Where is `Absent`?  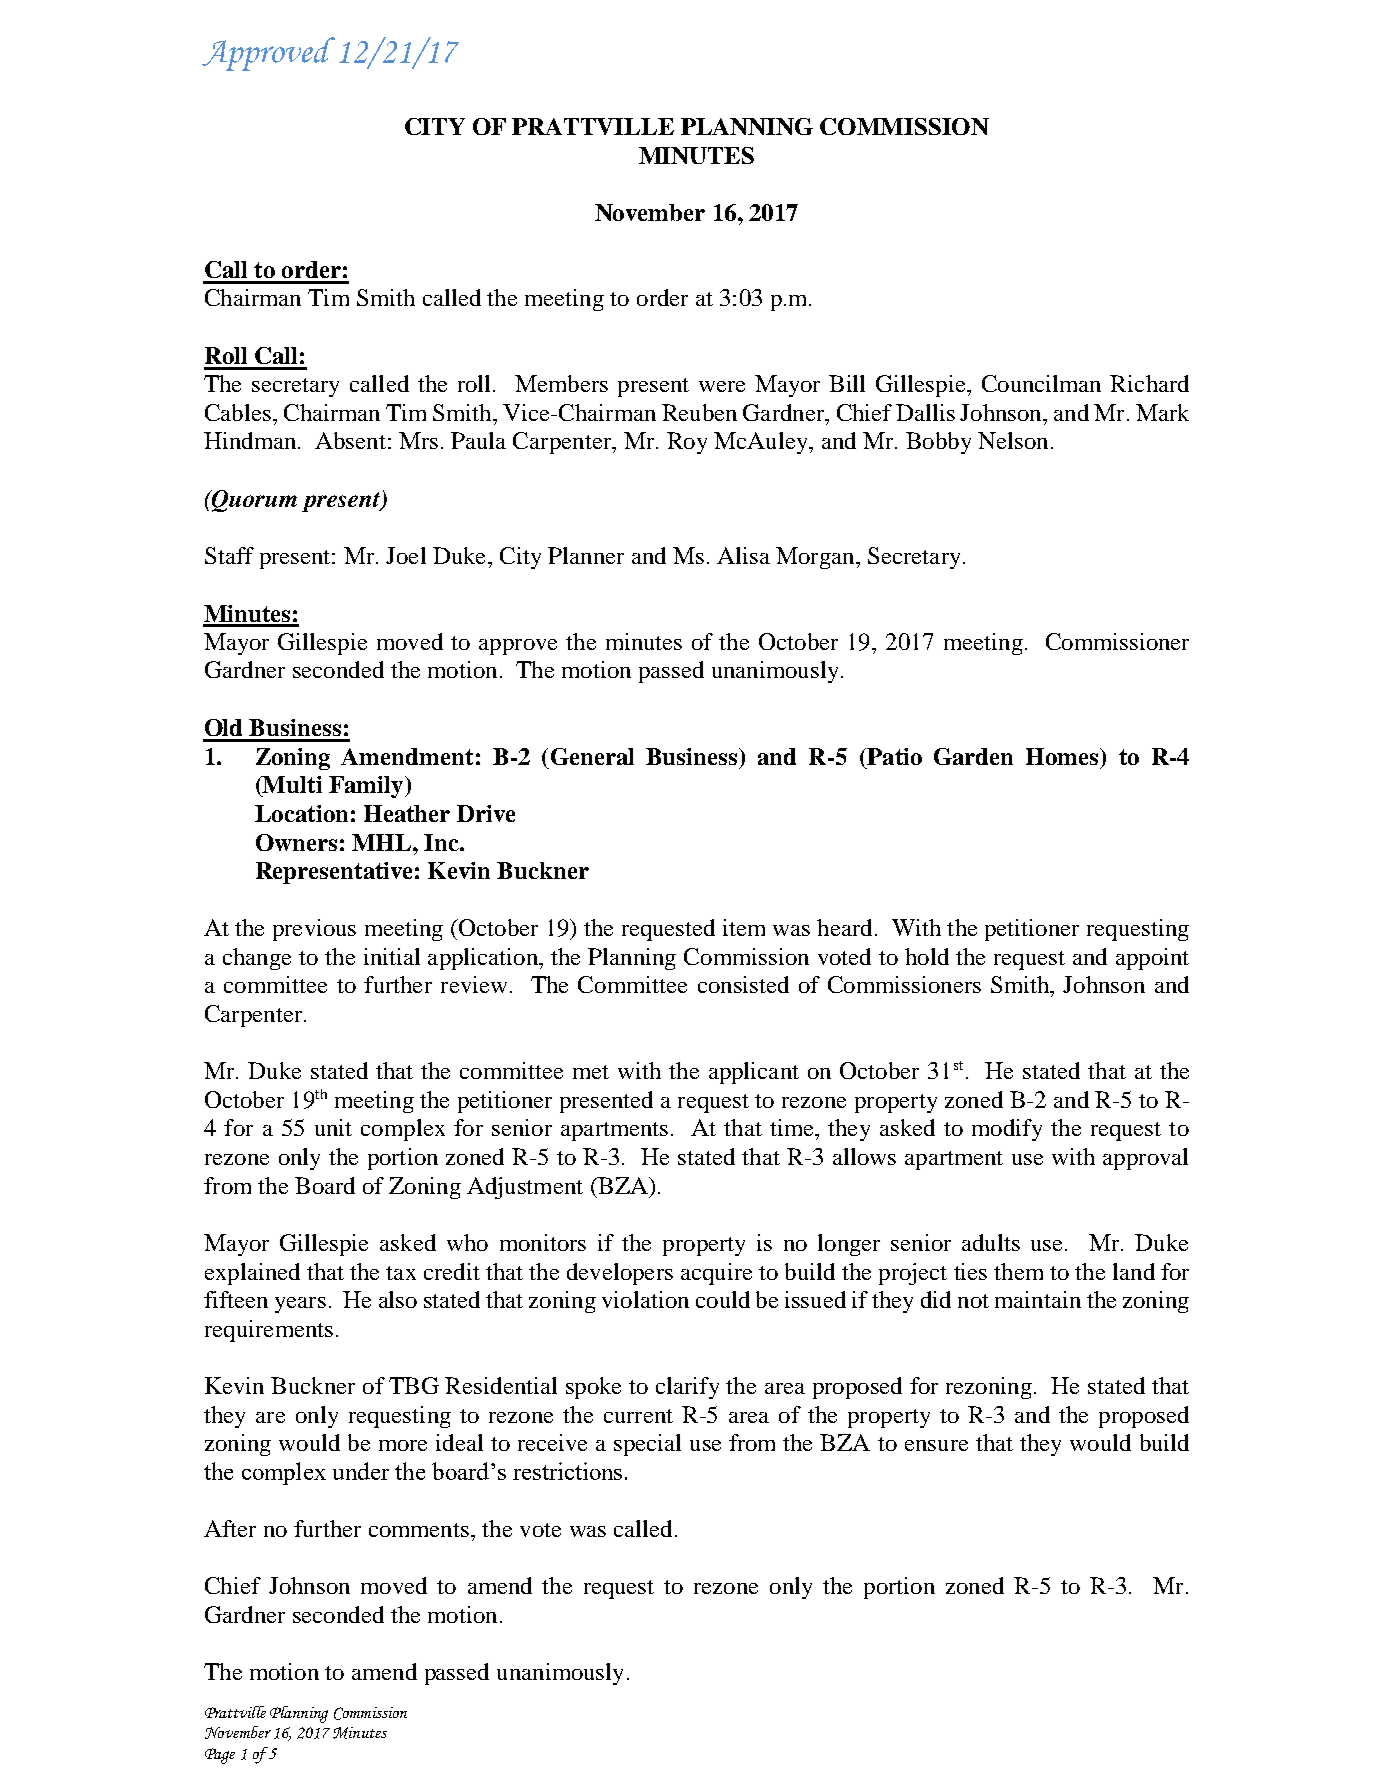
Absent is located at coordinates (350, 440).
